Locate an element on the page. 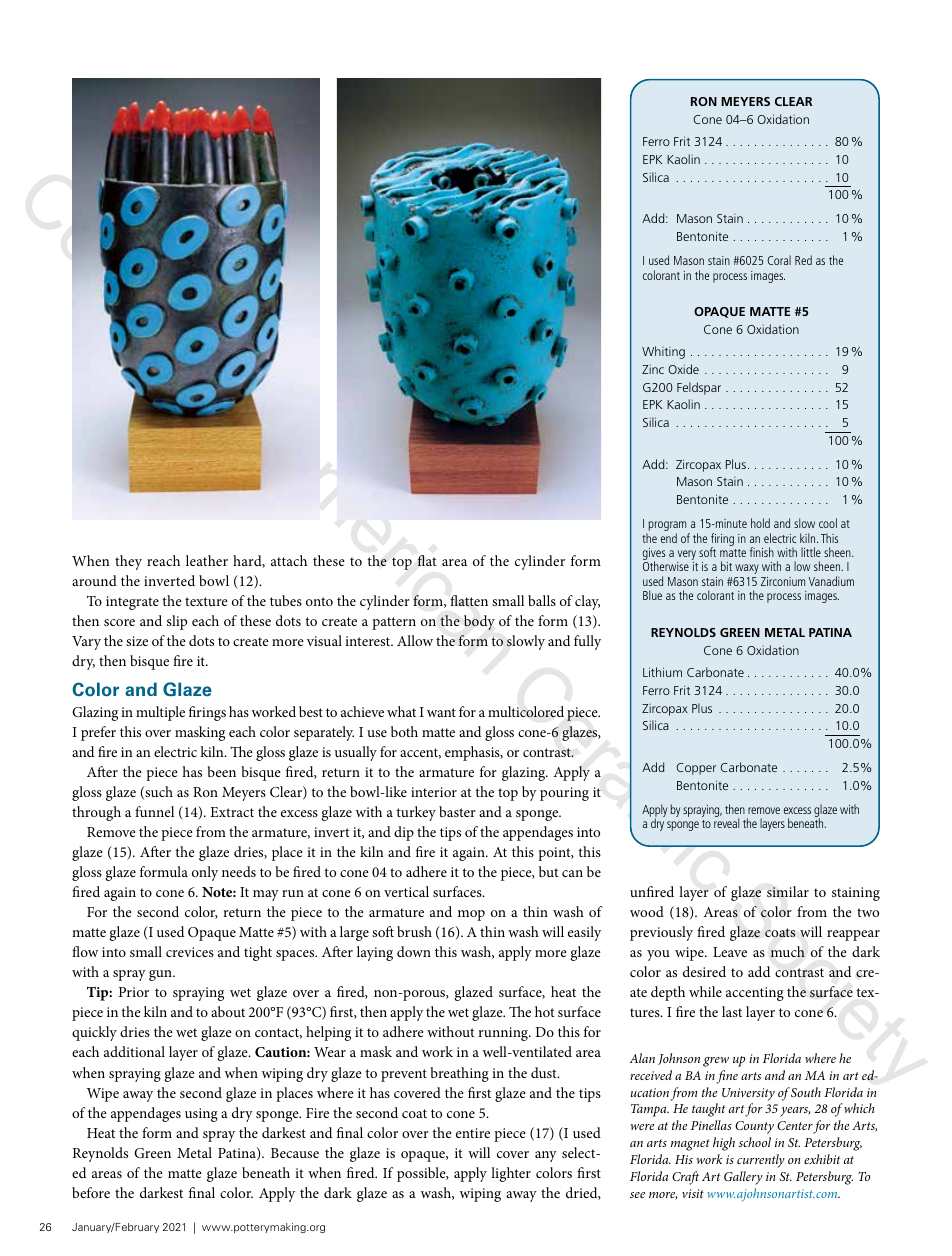 This page has height=1256, width=952. leather is located at coordinates (207, 560).
